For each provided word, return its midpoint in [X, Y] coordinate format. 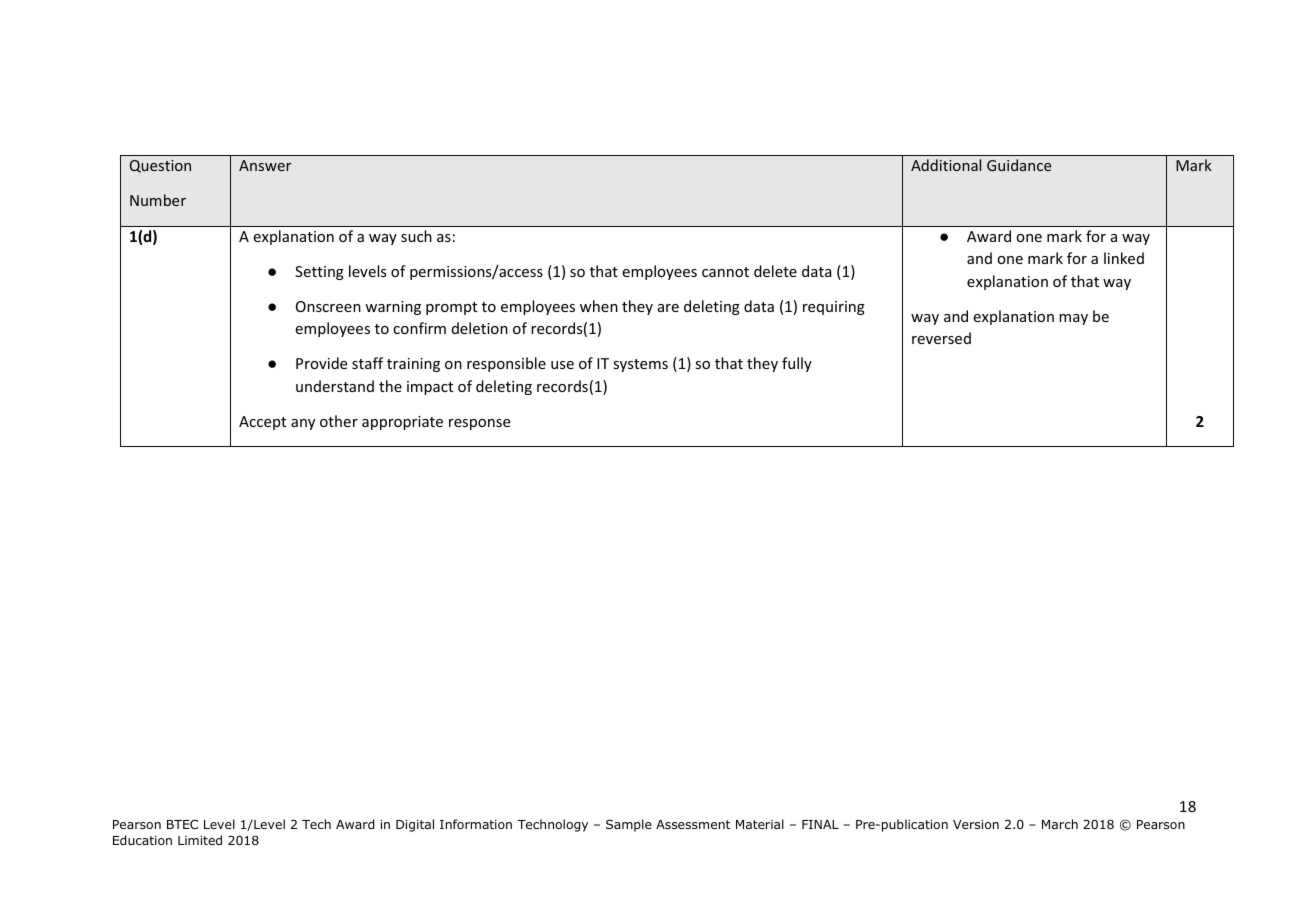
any [303, 424]
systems [640, 365]
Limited [200, 840]
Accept [262, 423]
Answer [265, 165]
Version [976, 824]
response [479, 424]
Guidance [1019, 165]
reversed [941, 338]
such [416, 236]
